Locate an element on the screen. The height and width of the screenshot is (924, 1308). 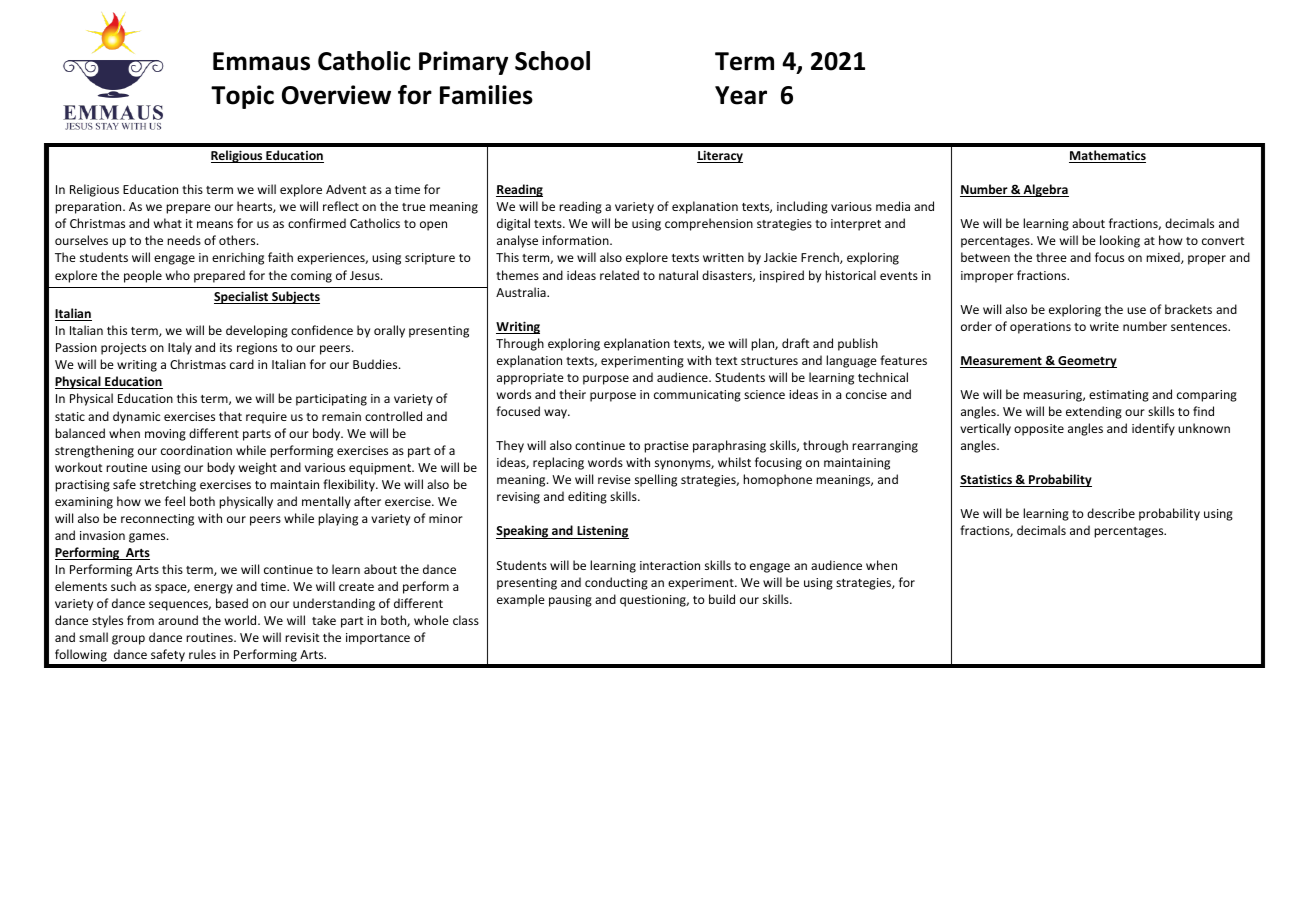
build is located at coordinates (722, 599).
